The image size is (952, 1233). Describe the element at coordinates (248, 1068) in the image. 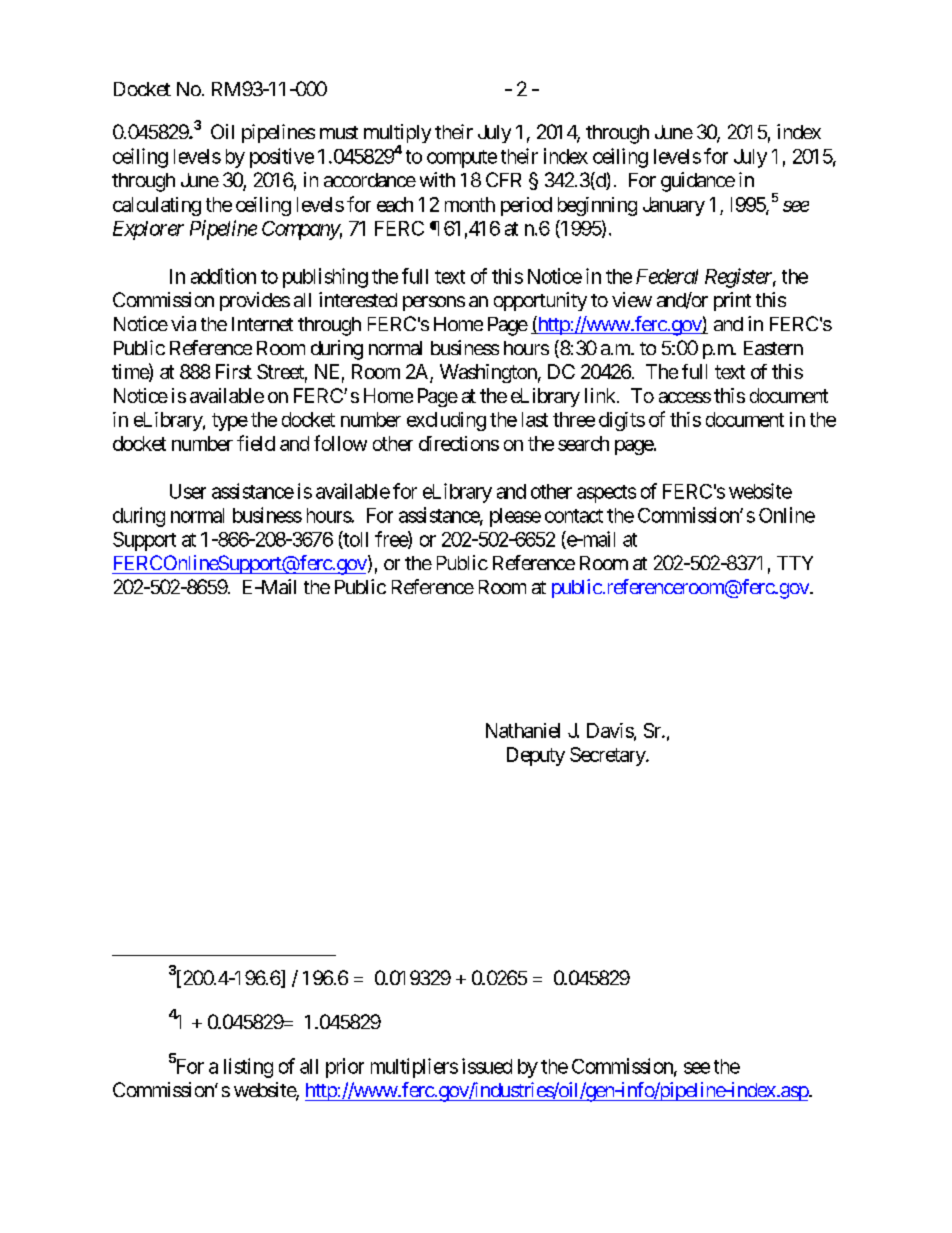

I see `listing` at that location.
